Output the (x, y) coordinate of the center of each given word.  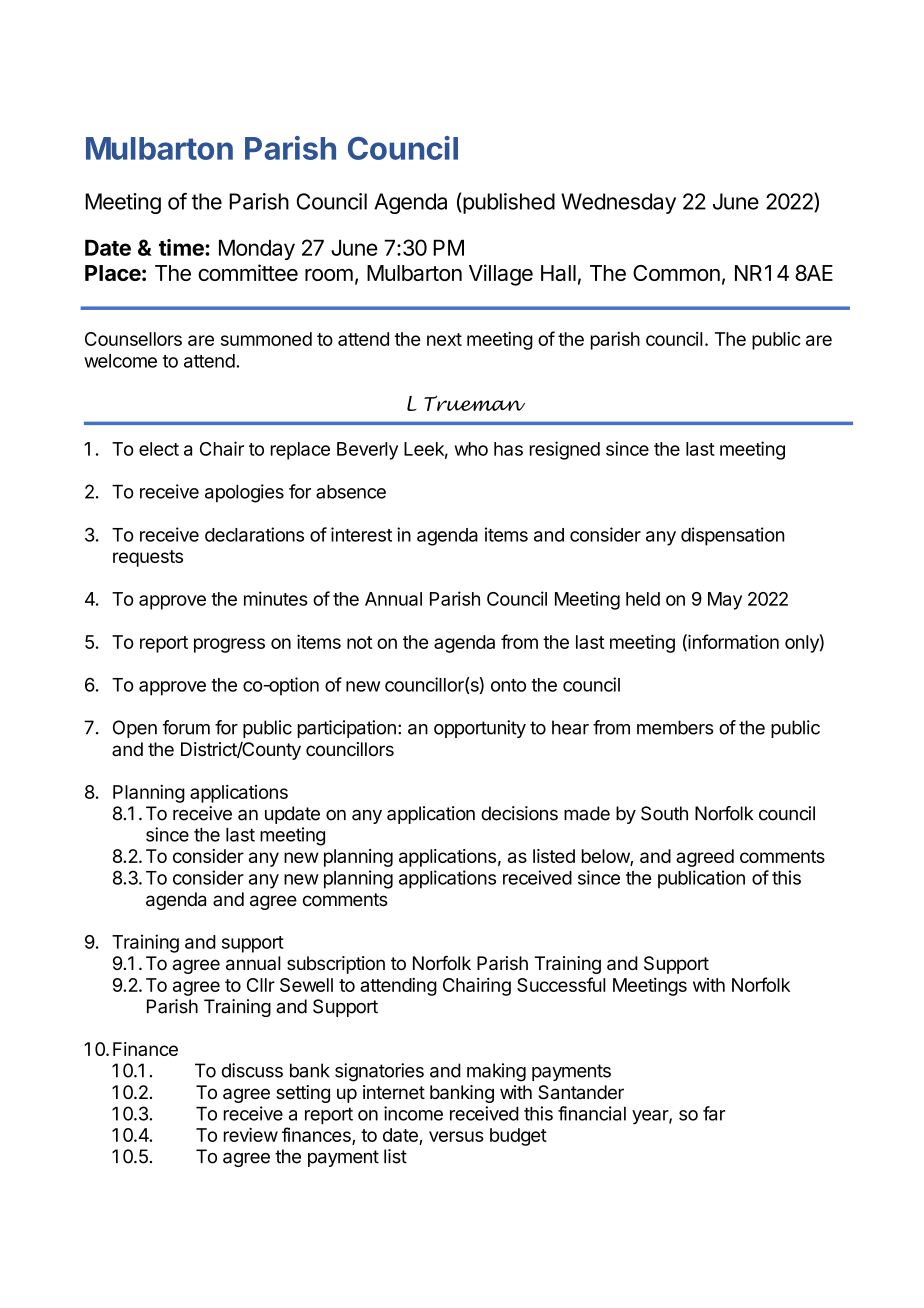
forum (186, 727)
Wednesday (618, 203)
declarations (254, 534)
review (251, 1134)
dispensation (733, 536)
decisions (519, 813)
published (509, 203)
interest (361, 534)
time (182, 247)
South (664, 813)
